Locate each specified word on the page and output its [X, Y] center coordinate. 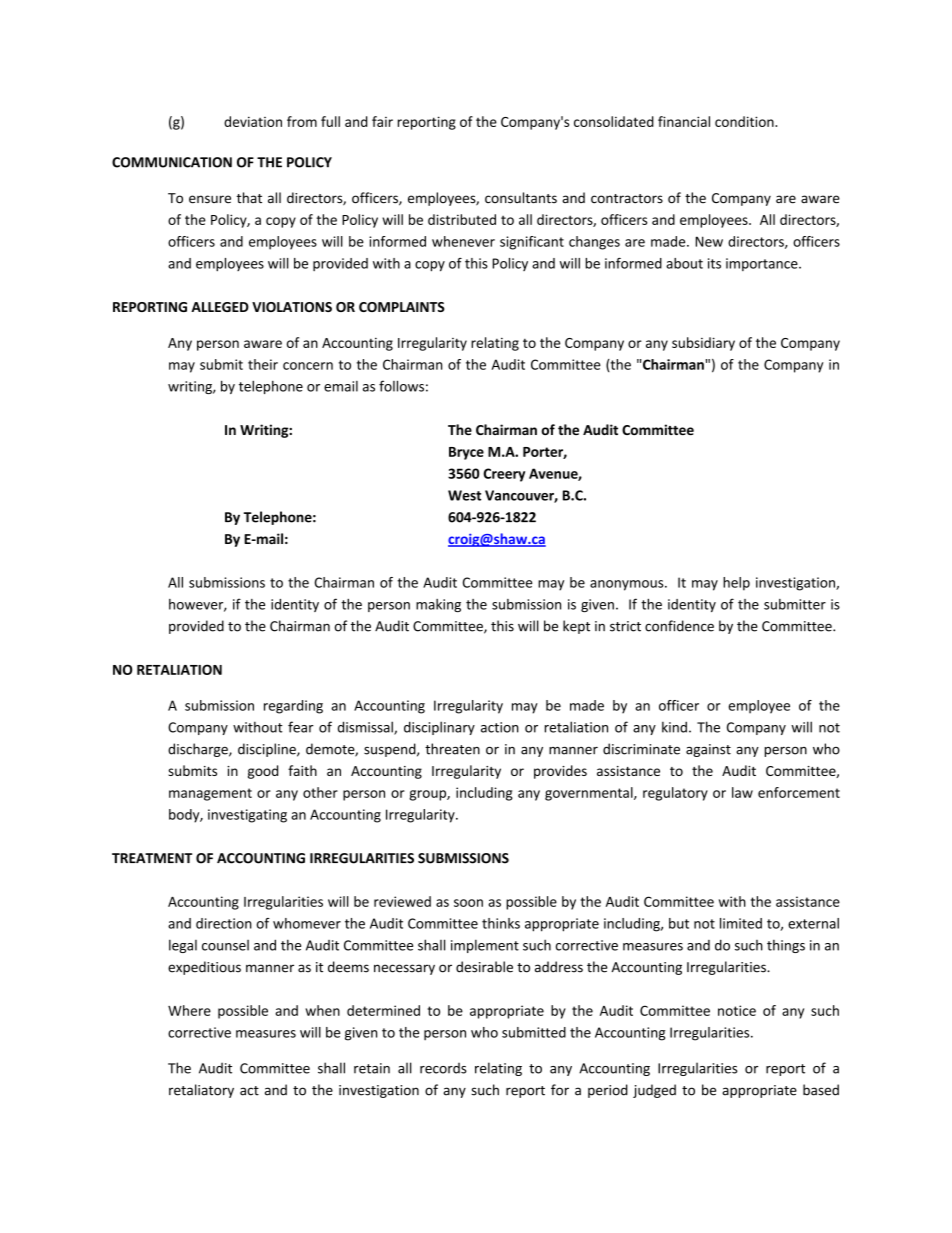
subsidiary [703, 344]
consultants [521, 198]
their [263, 364]
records [443, 1068]
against [708, 750]
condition [745, 121]
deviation [253, 121]
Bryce [466, 453]
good [263, 772]
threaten [452, 749]
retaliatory [201, 1091]
